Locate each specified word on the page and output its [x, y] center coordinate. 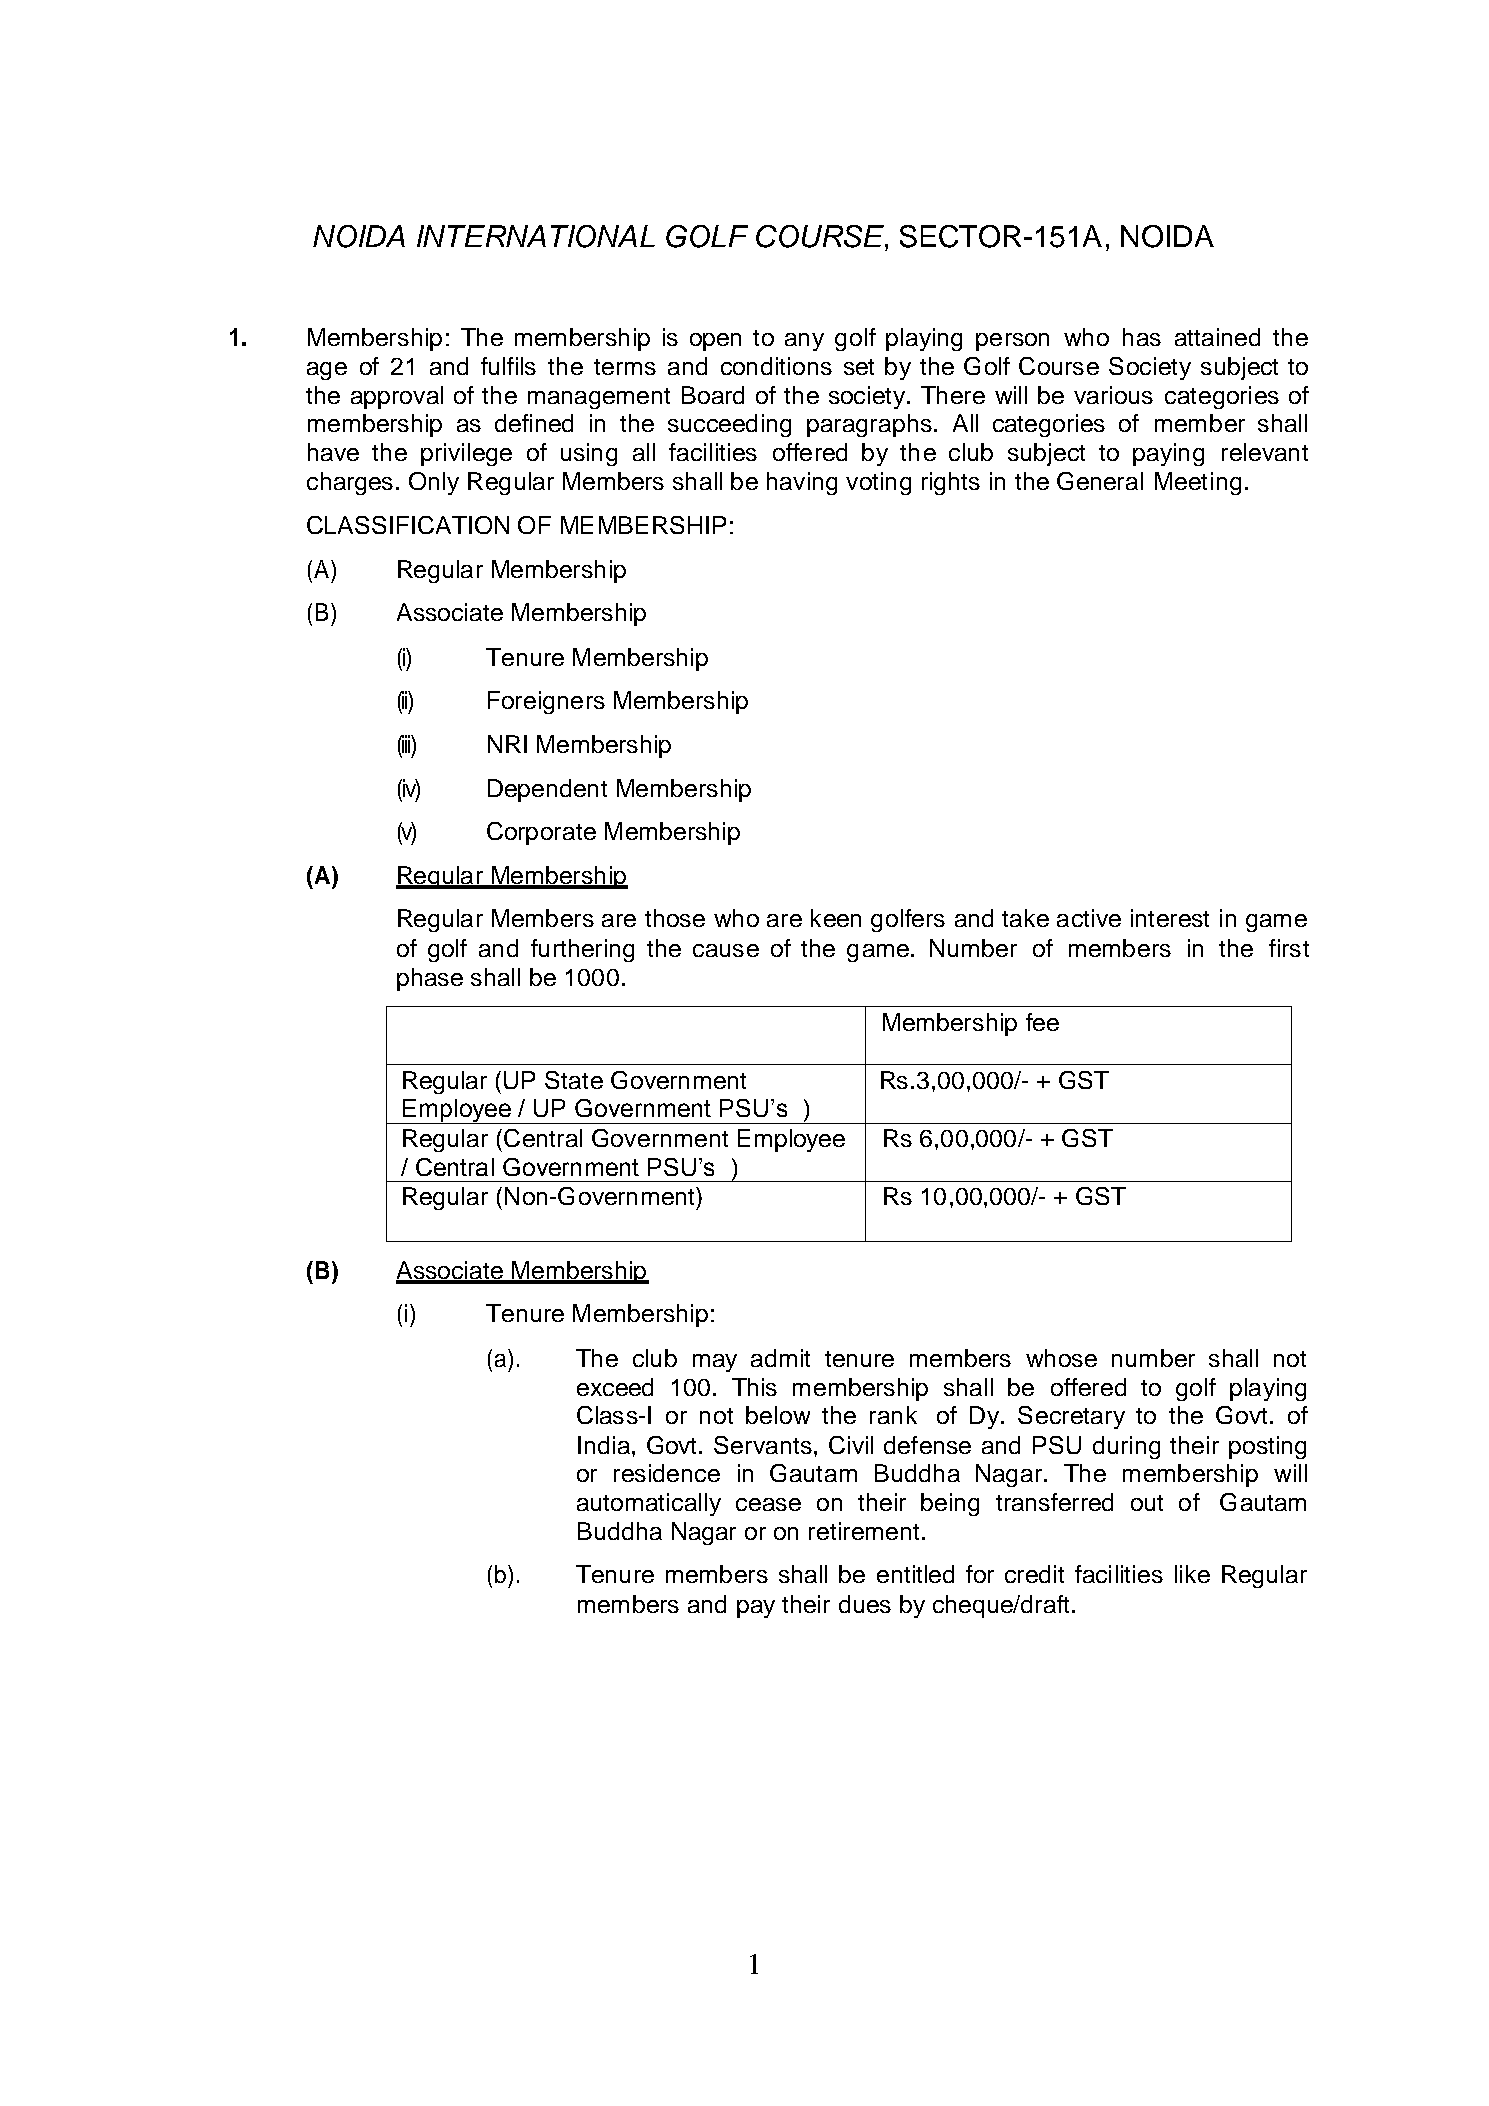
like [1192, 1574]
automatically [649, 1504]
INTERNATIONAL [536, 236]
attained [1217, 337]
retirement [864, 1531]
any [804, 342]
